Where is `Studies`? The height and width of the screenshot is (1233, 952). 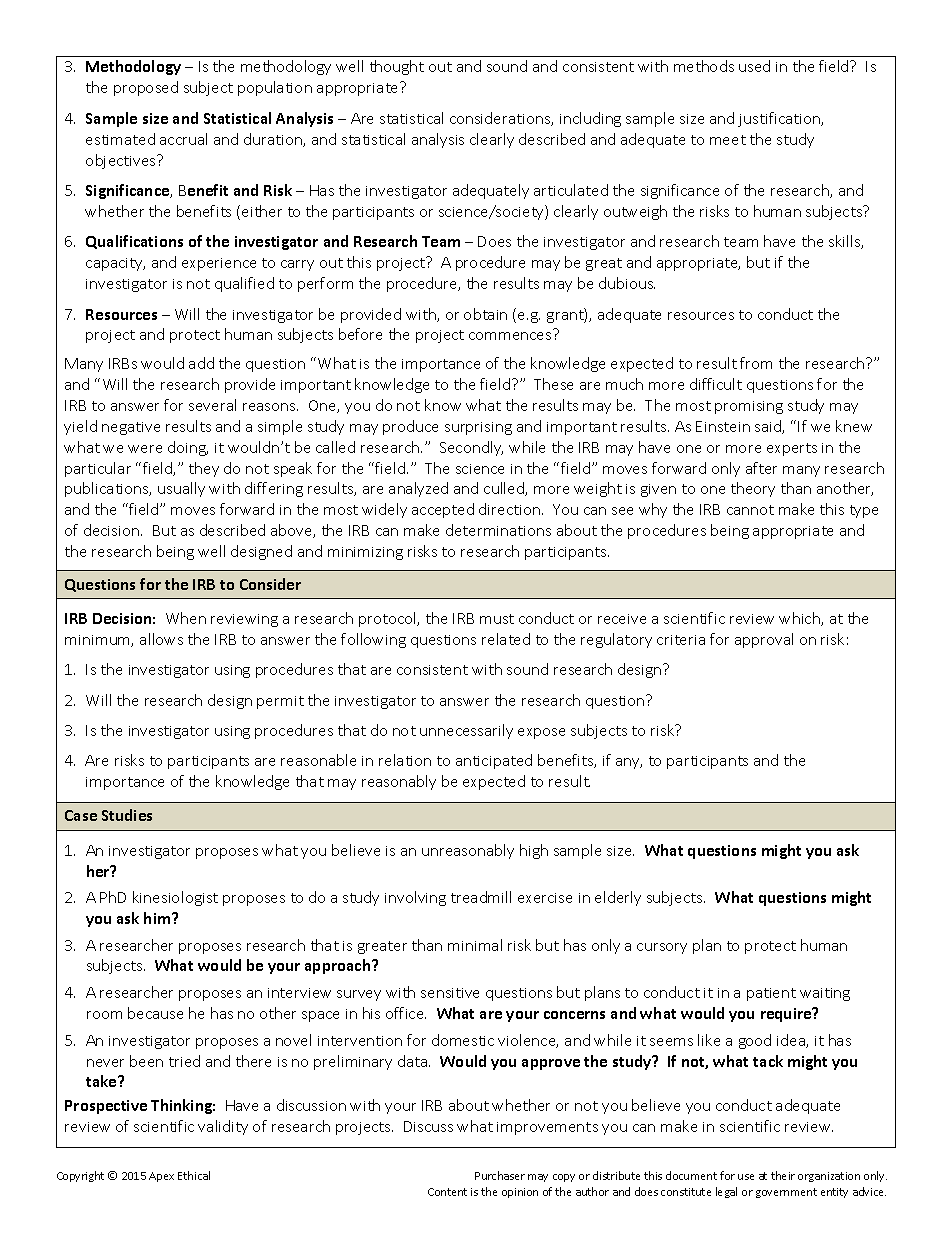
Studies is located at coordinates (127, 815).
